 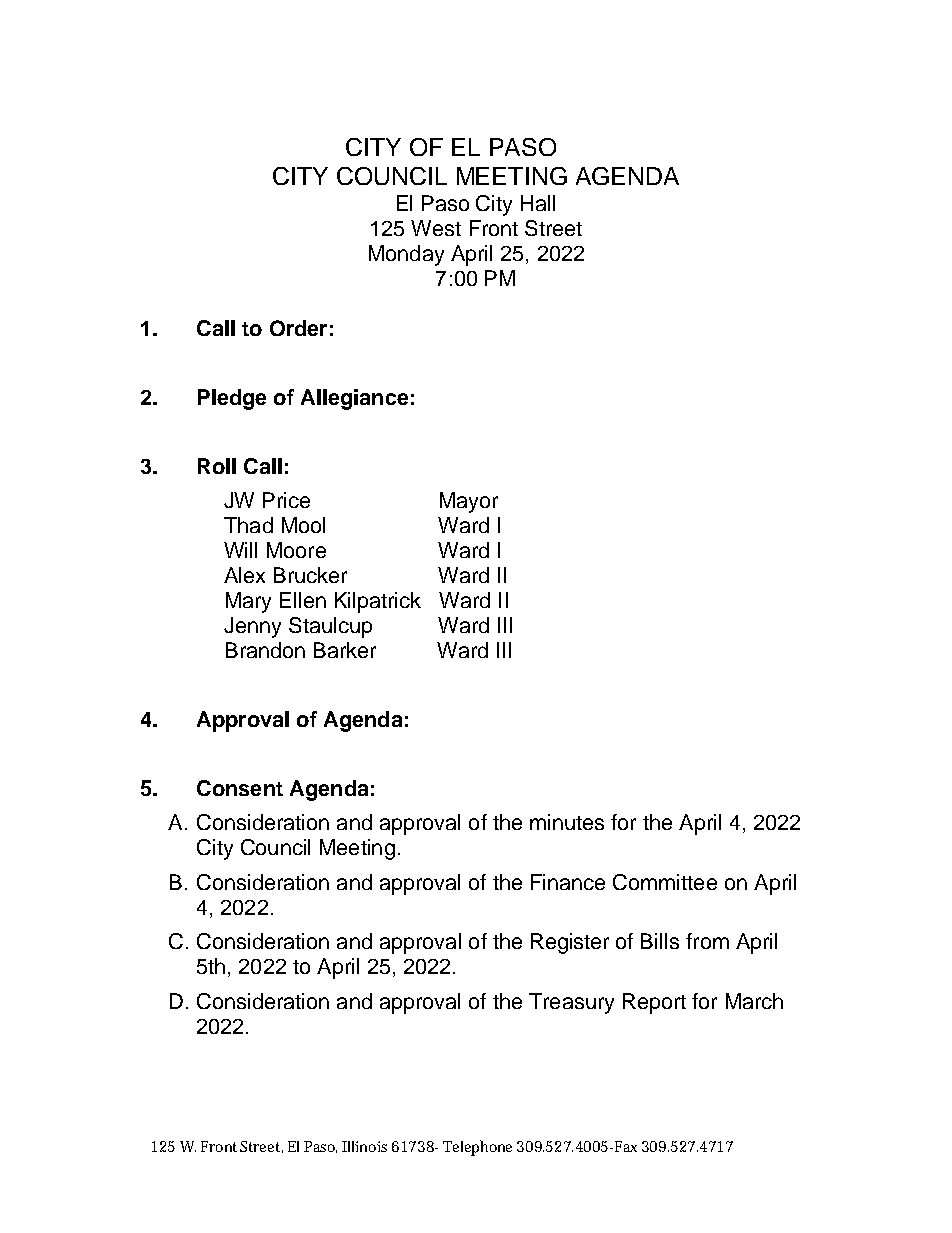 What do you see at coordinates (298, 328) in the document?
I see `Order` at bounding box center [298, 328].
